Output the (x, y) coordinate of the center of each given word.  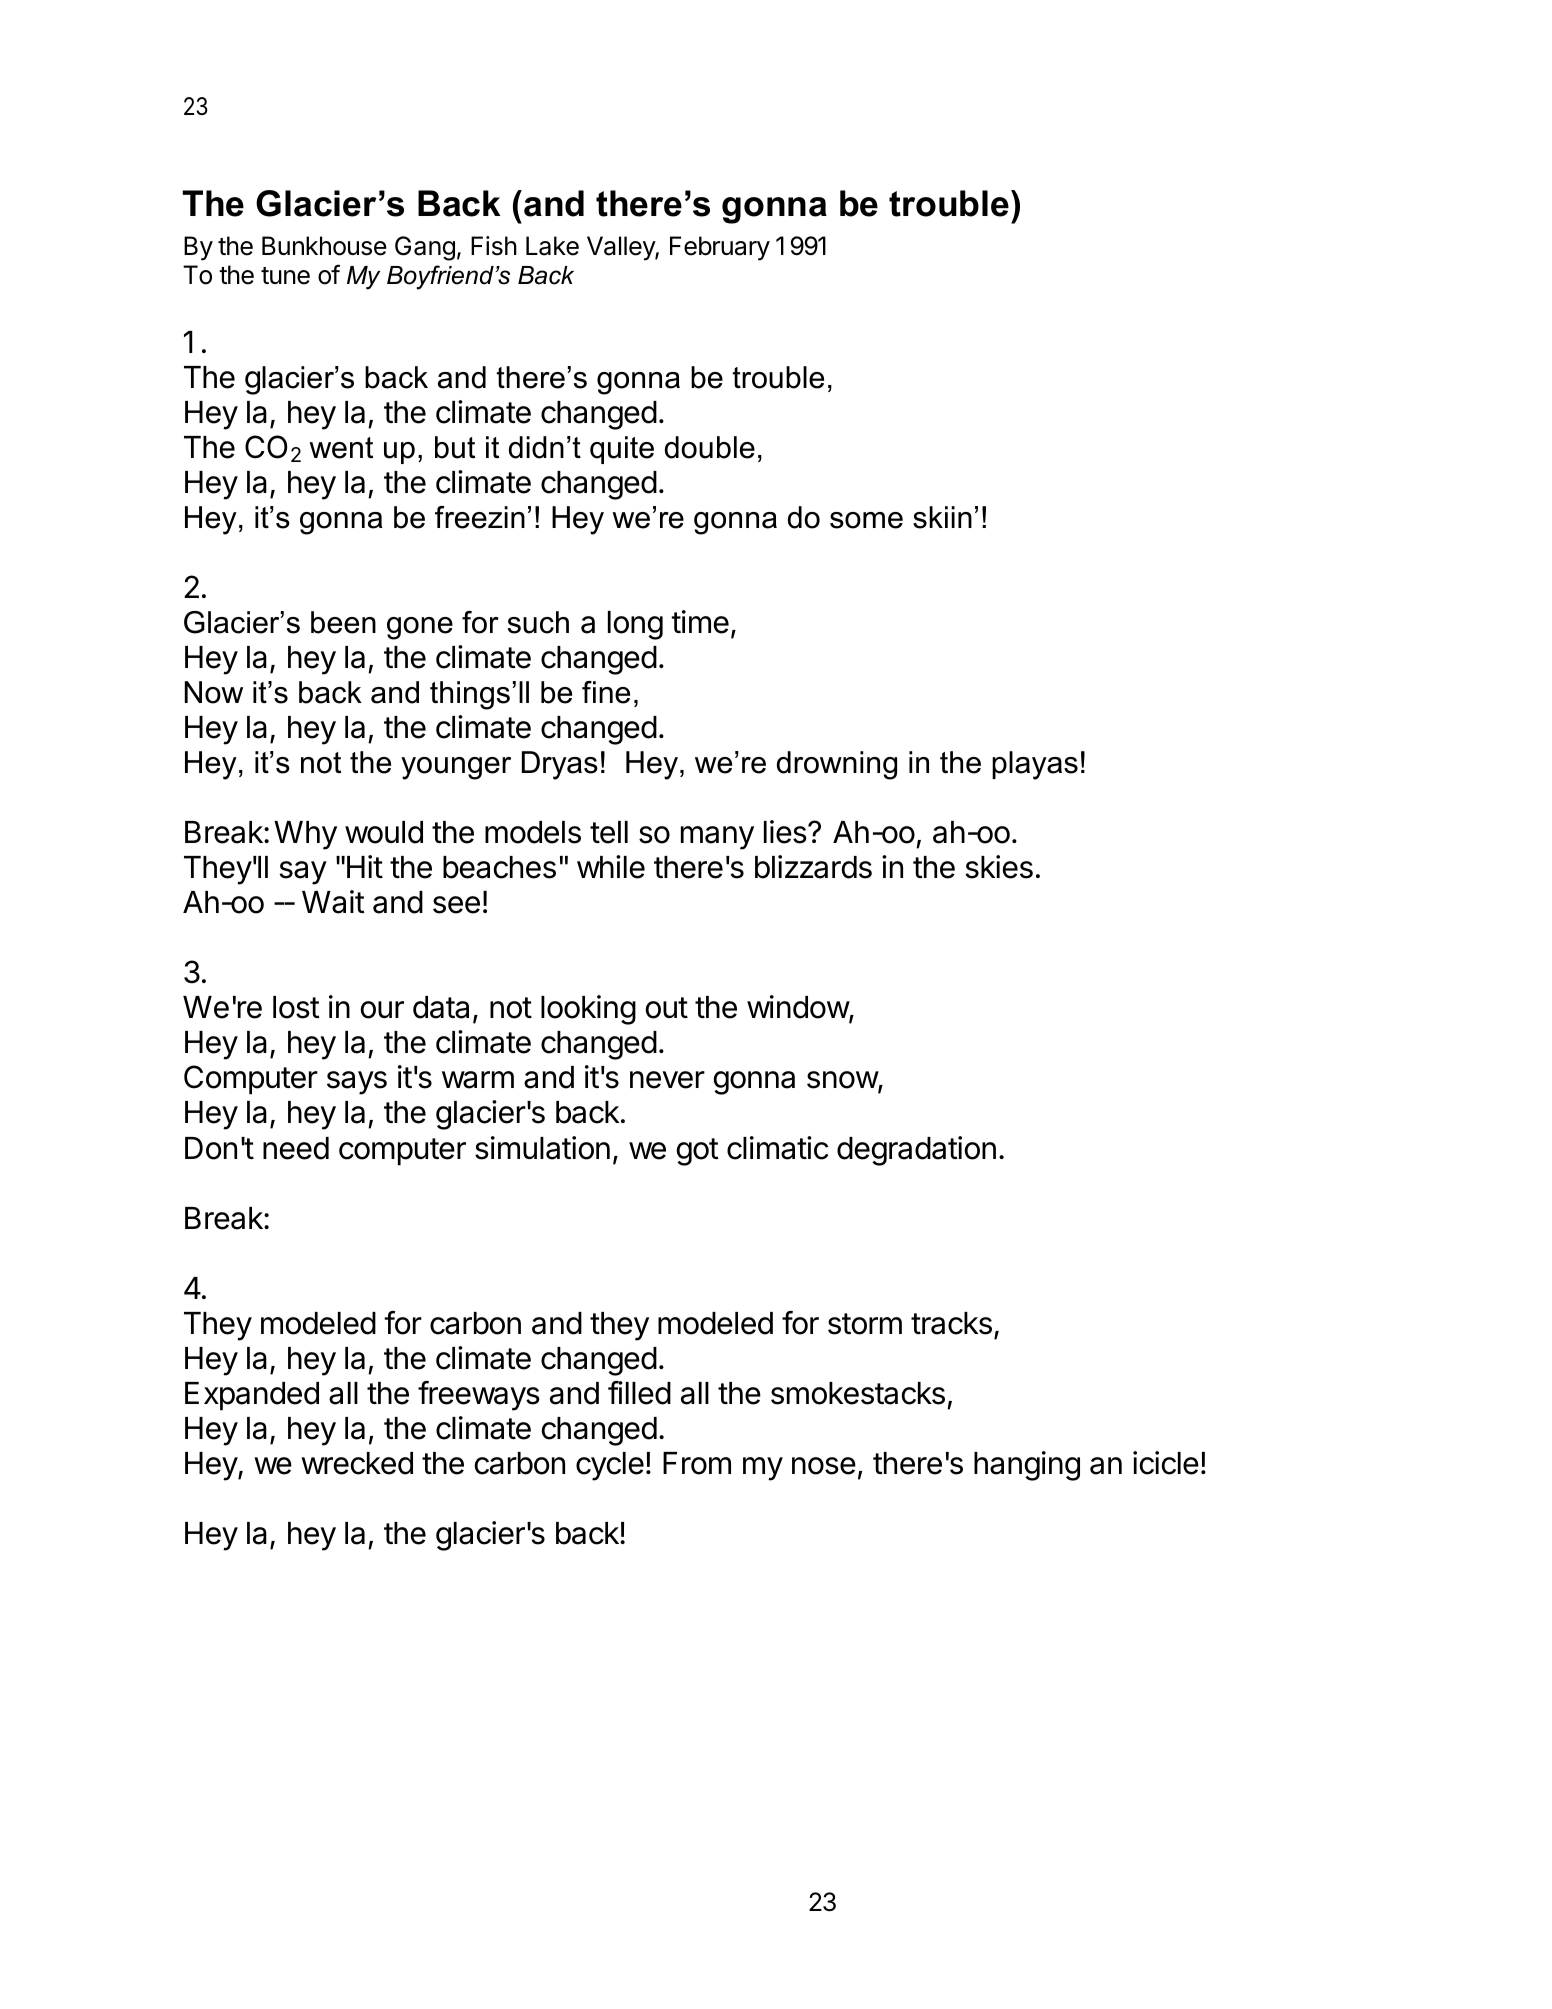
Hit (365, 866)
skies (999, 867)
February (720, 248)
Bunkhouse (324, 246)
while (611, 867)
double (710, 447)
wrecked (357, 1463)
